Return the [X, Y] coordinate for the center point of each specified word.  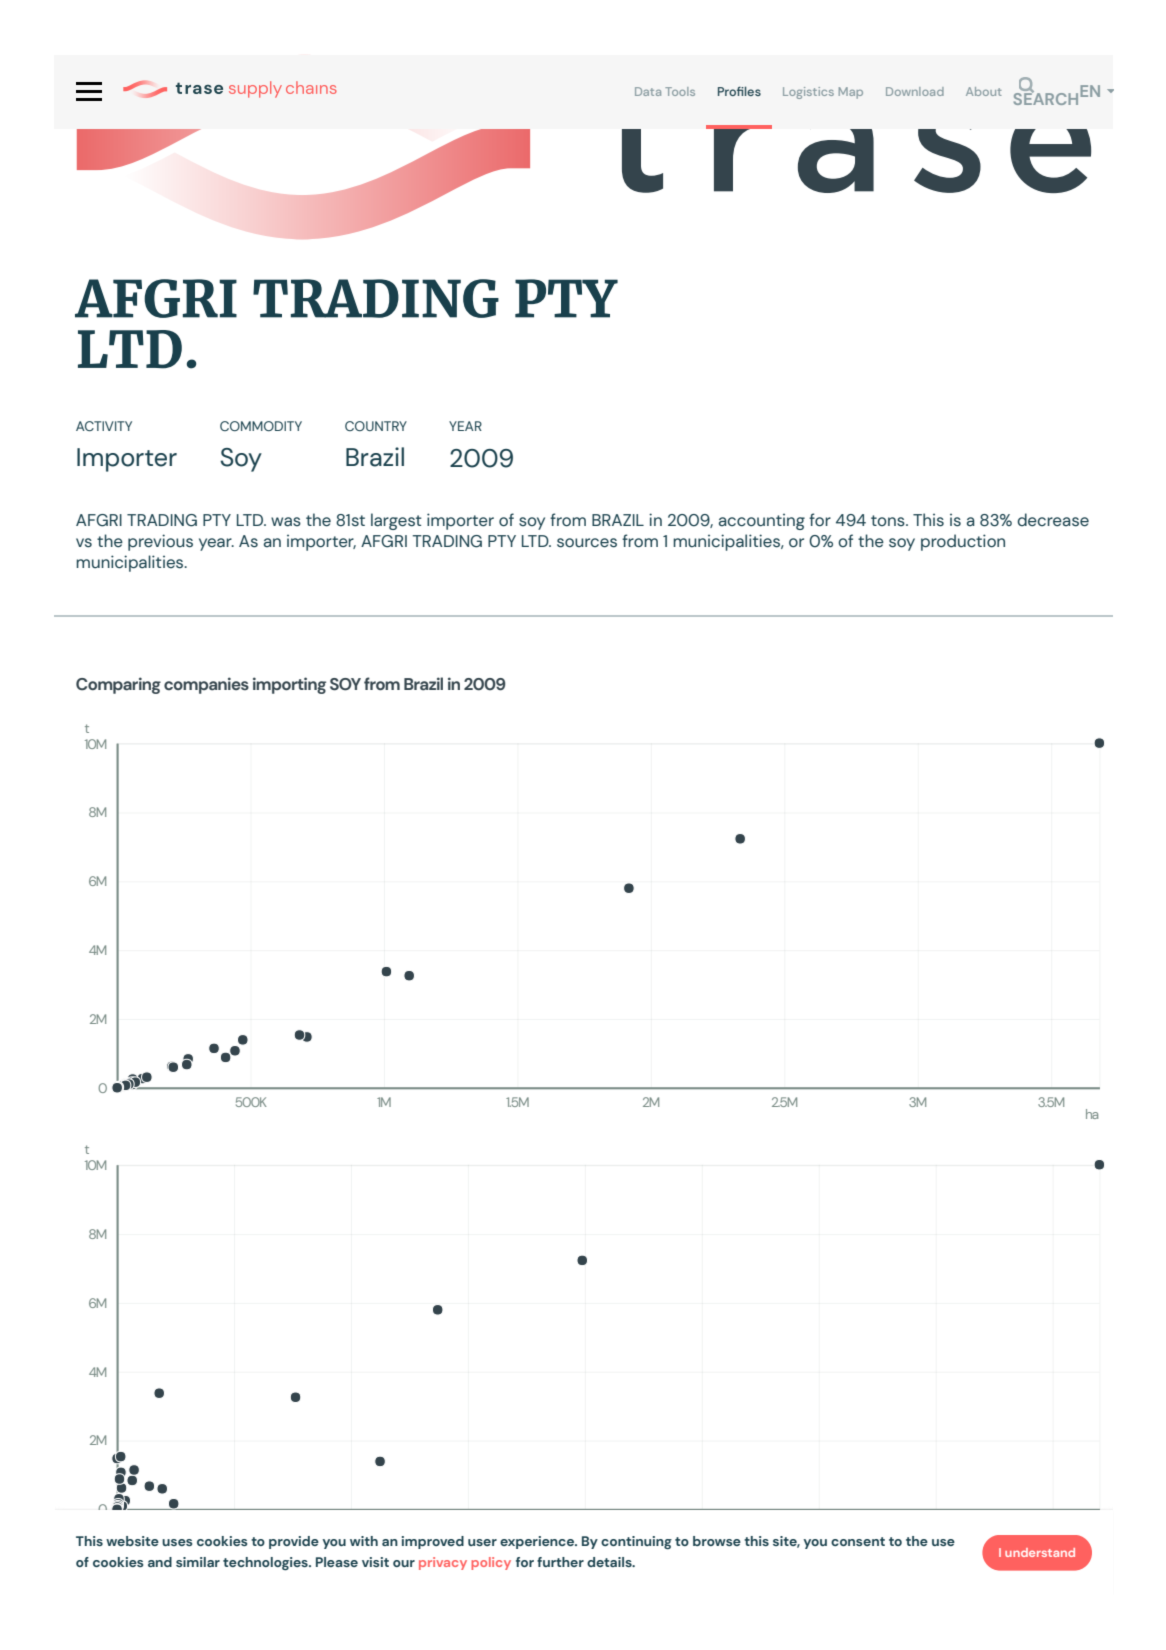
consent [858, 1541]
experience [538, 1542]
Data [648, 91]
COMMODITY [261, 426]
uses [177, 1542]
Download [915, 91]
